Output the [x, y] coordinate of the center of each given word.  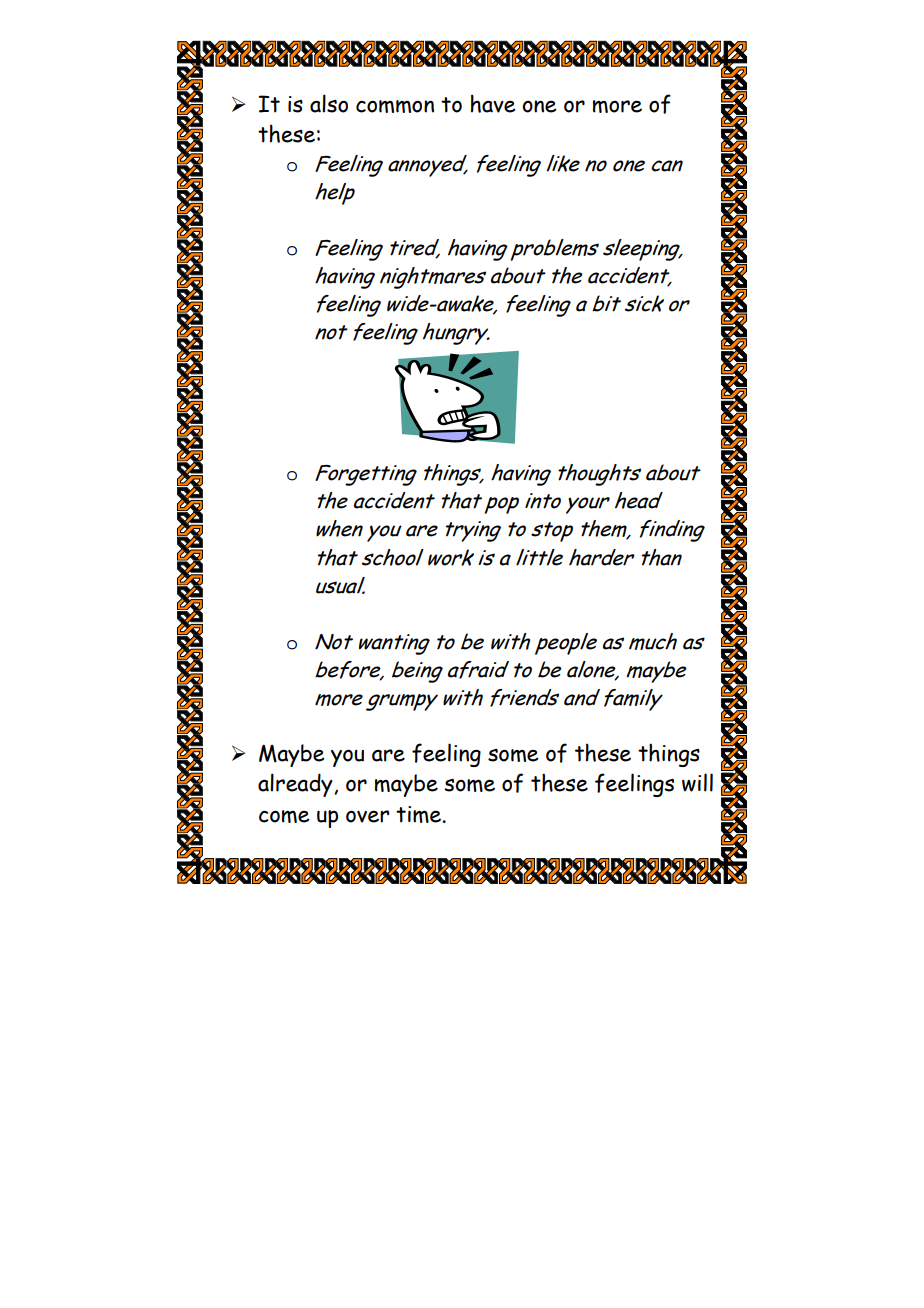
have [493, 103]
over [367, 816]
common [395, 106]
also [329, 103]
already [296, 785]
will [697, 782]
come [284, 816]
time [419, 814]
